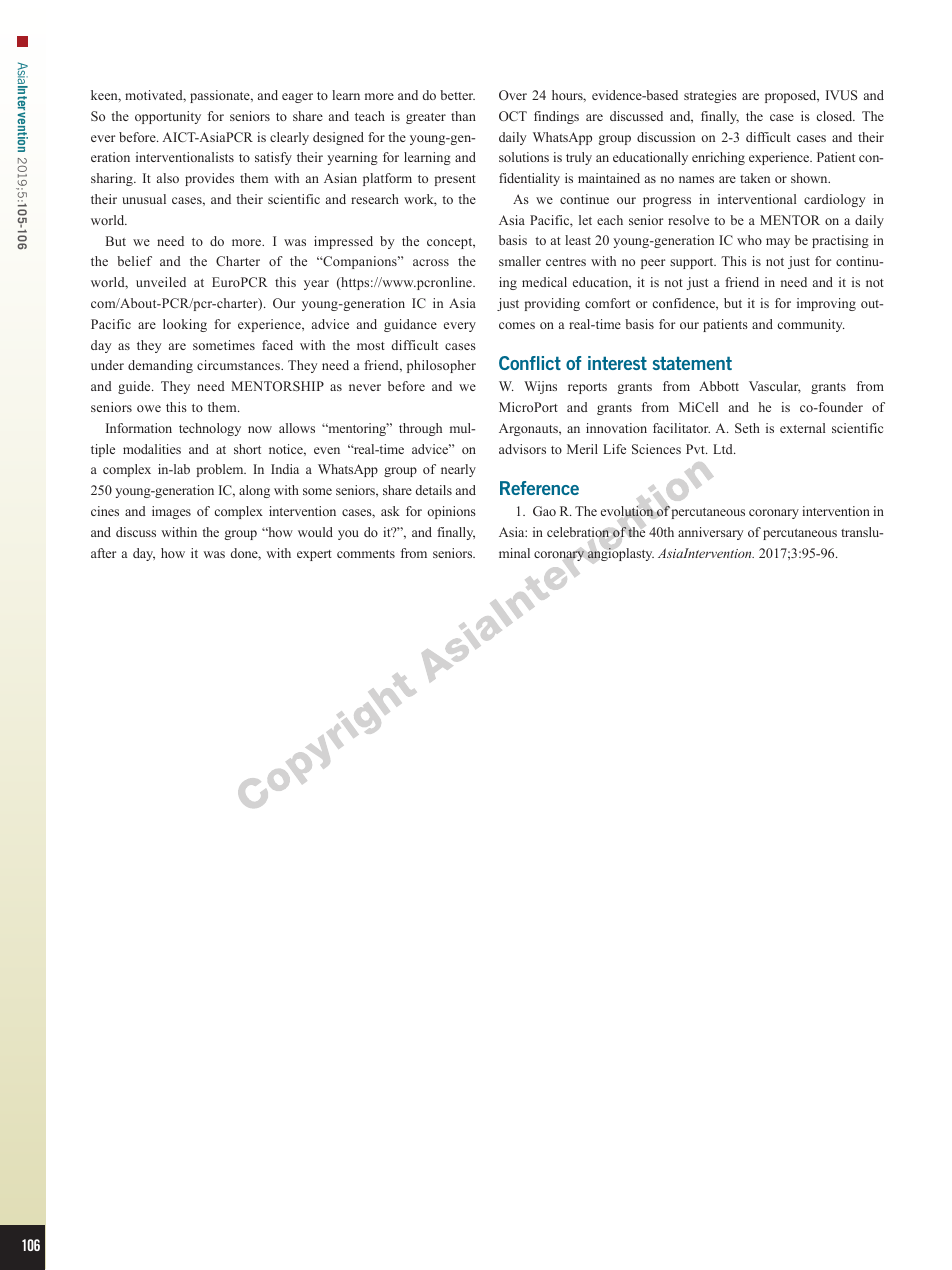 Image resolution: width=952 pixels, height=1270 pixels. Describe the element at coordinates (431, 262) in the page. I see `across` at that location.
